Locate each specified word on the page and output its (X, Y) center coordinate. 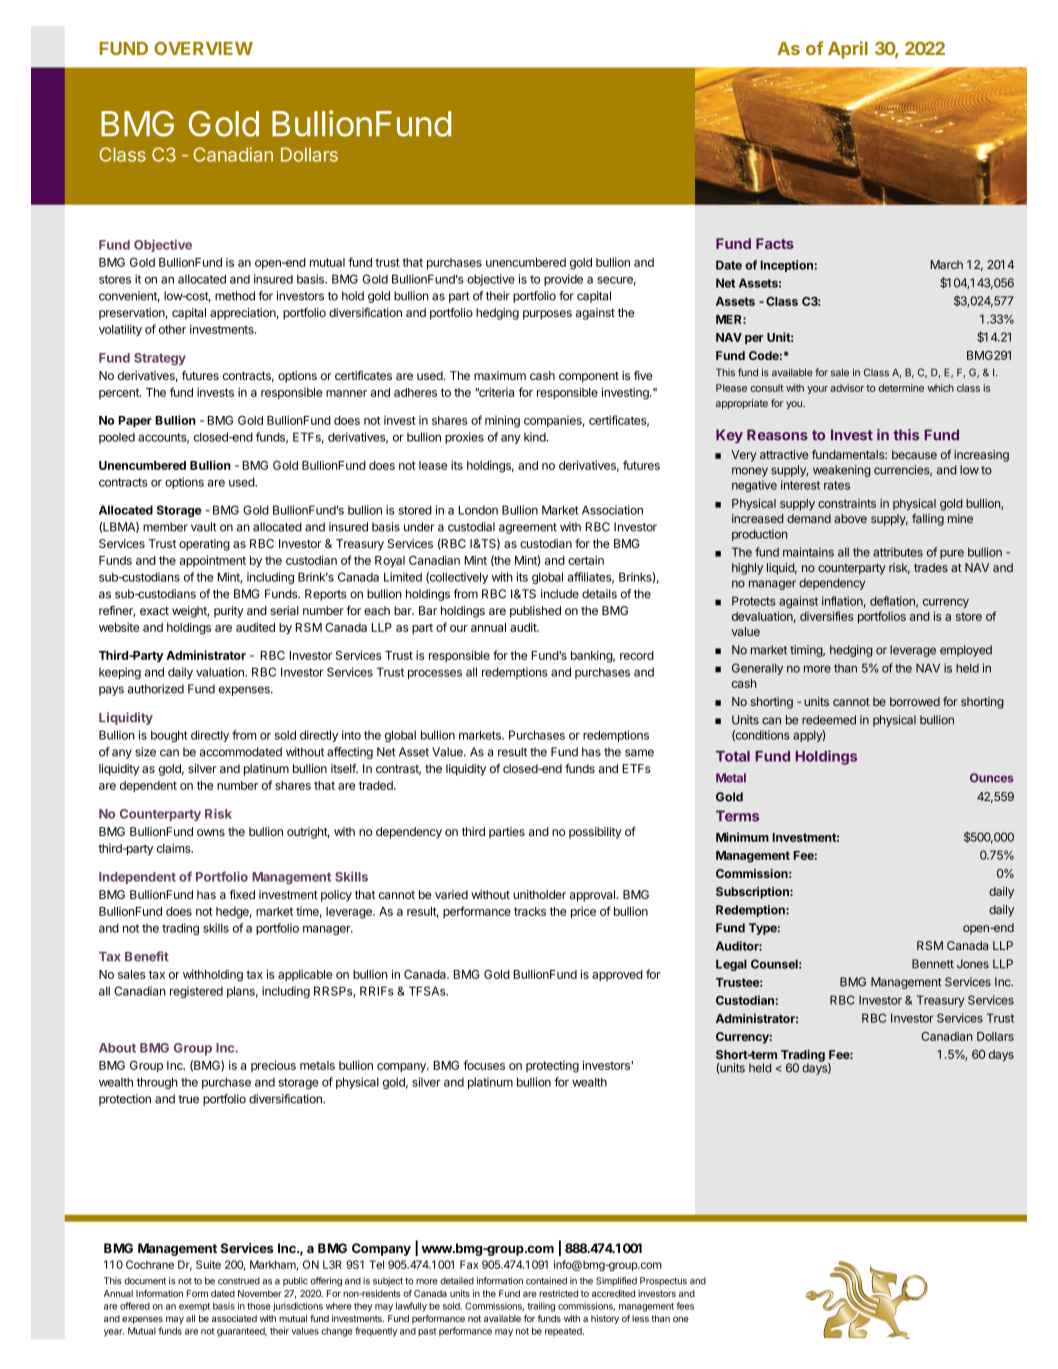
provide (563, 280)
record (637, 655)
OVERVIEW (203, 48)
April (848, 50)
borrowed (915, 701)
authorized (156, 689)
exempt (194, 1307)
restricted (558, 1293)
